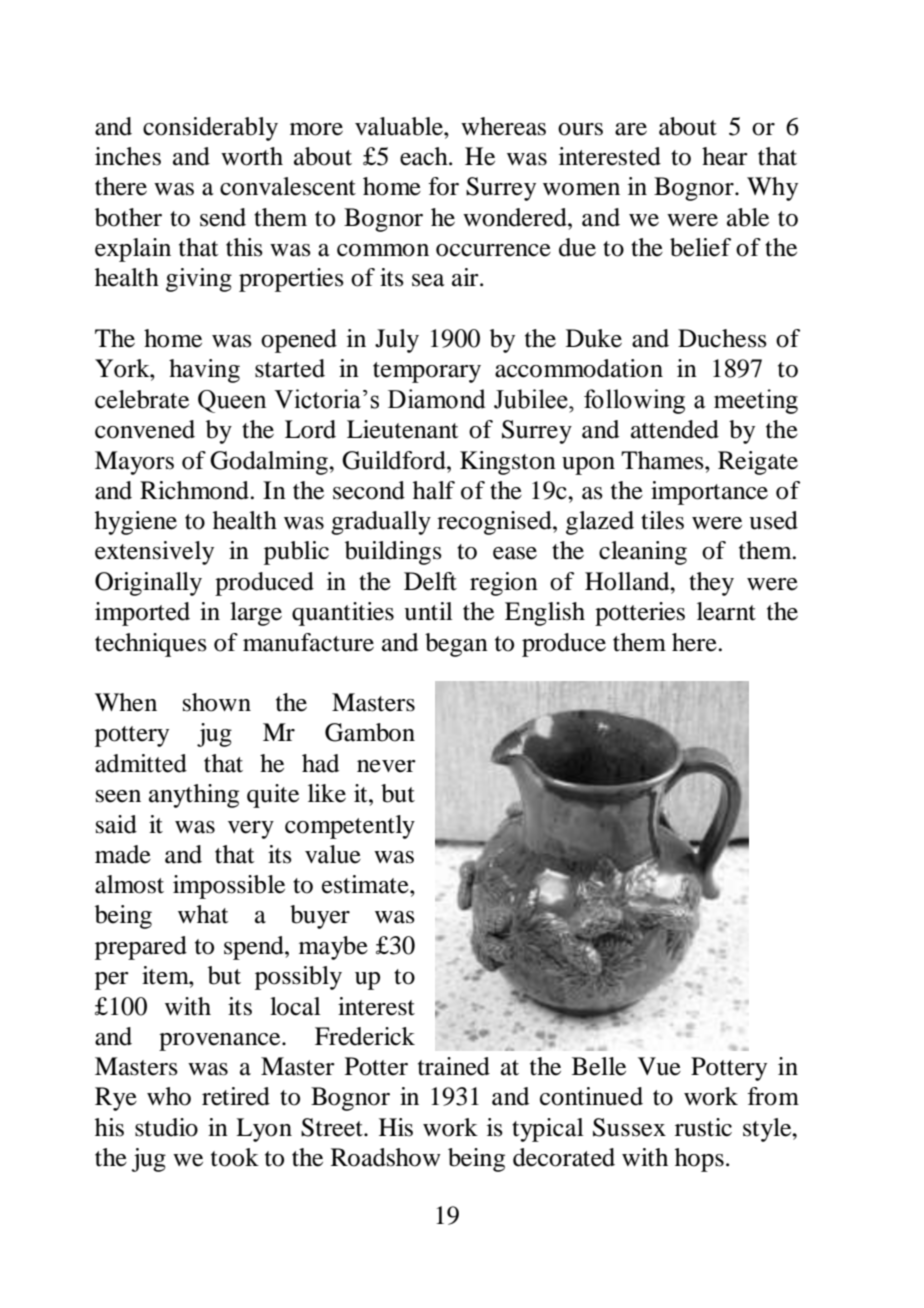 The image size is (924, 1308). Describe the element at coordinates (726, 611) in the document. I see `learnt` at that location.
